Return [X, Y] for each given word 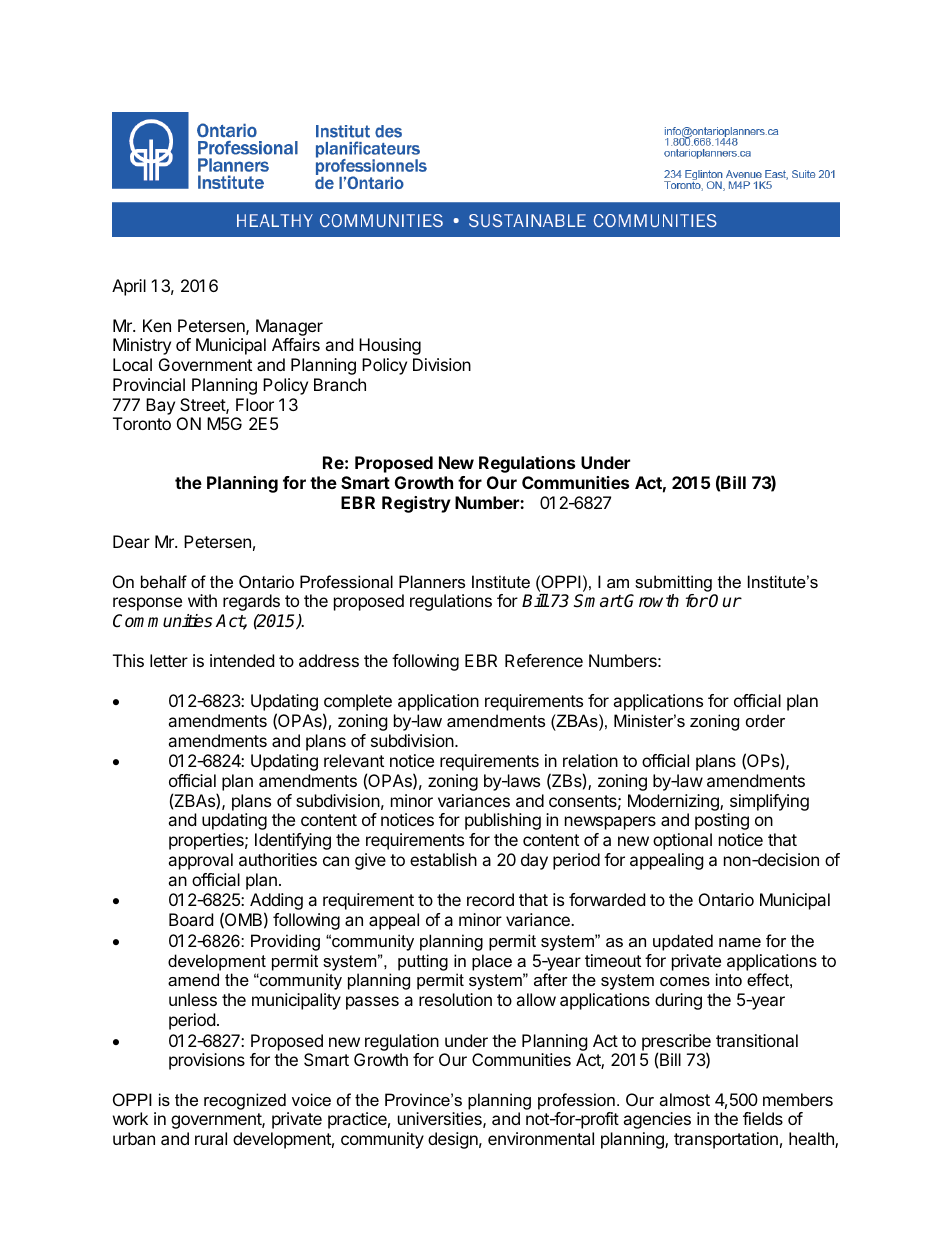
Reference [544, 660]
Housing [390, 346]
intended [242, 660]
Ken [157, 325]
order [765, 720]
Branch [340, 384]
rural [211, 1138]
